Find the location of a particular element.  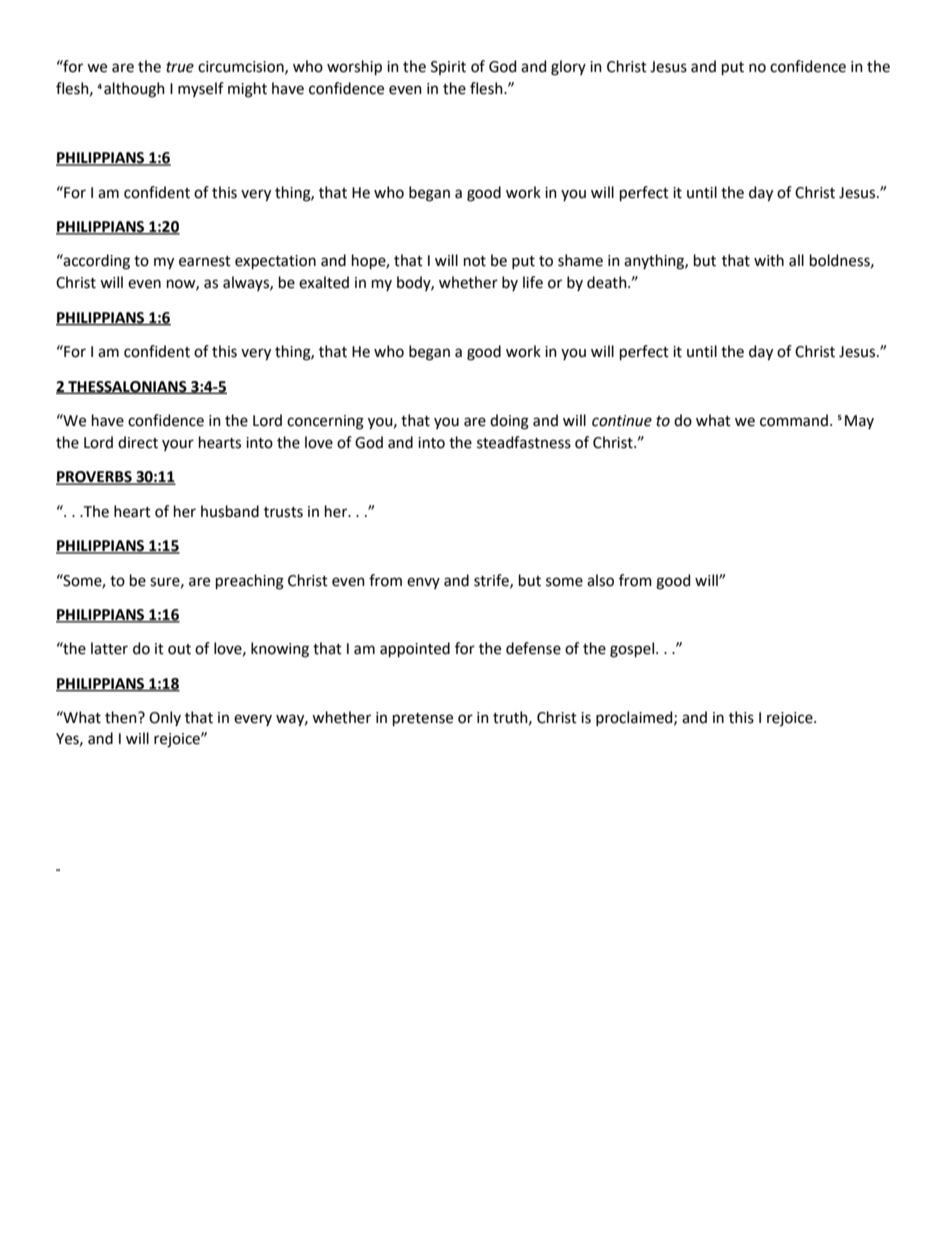

doing is located at coordinates (509, 422).
